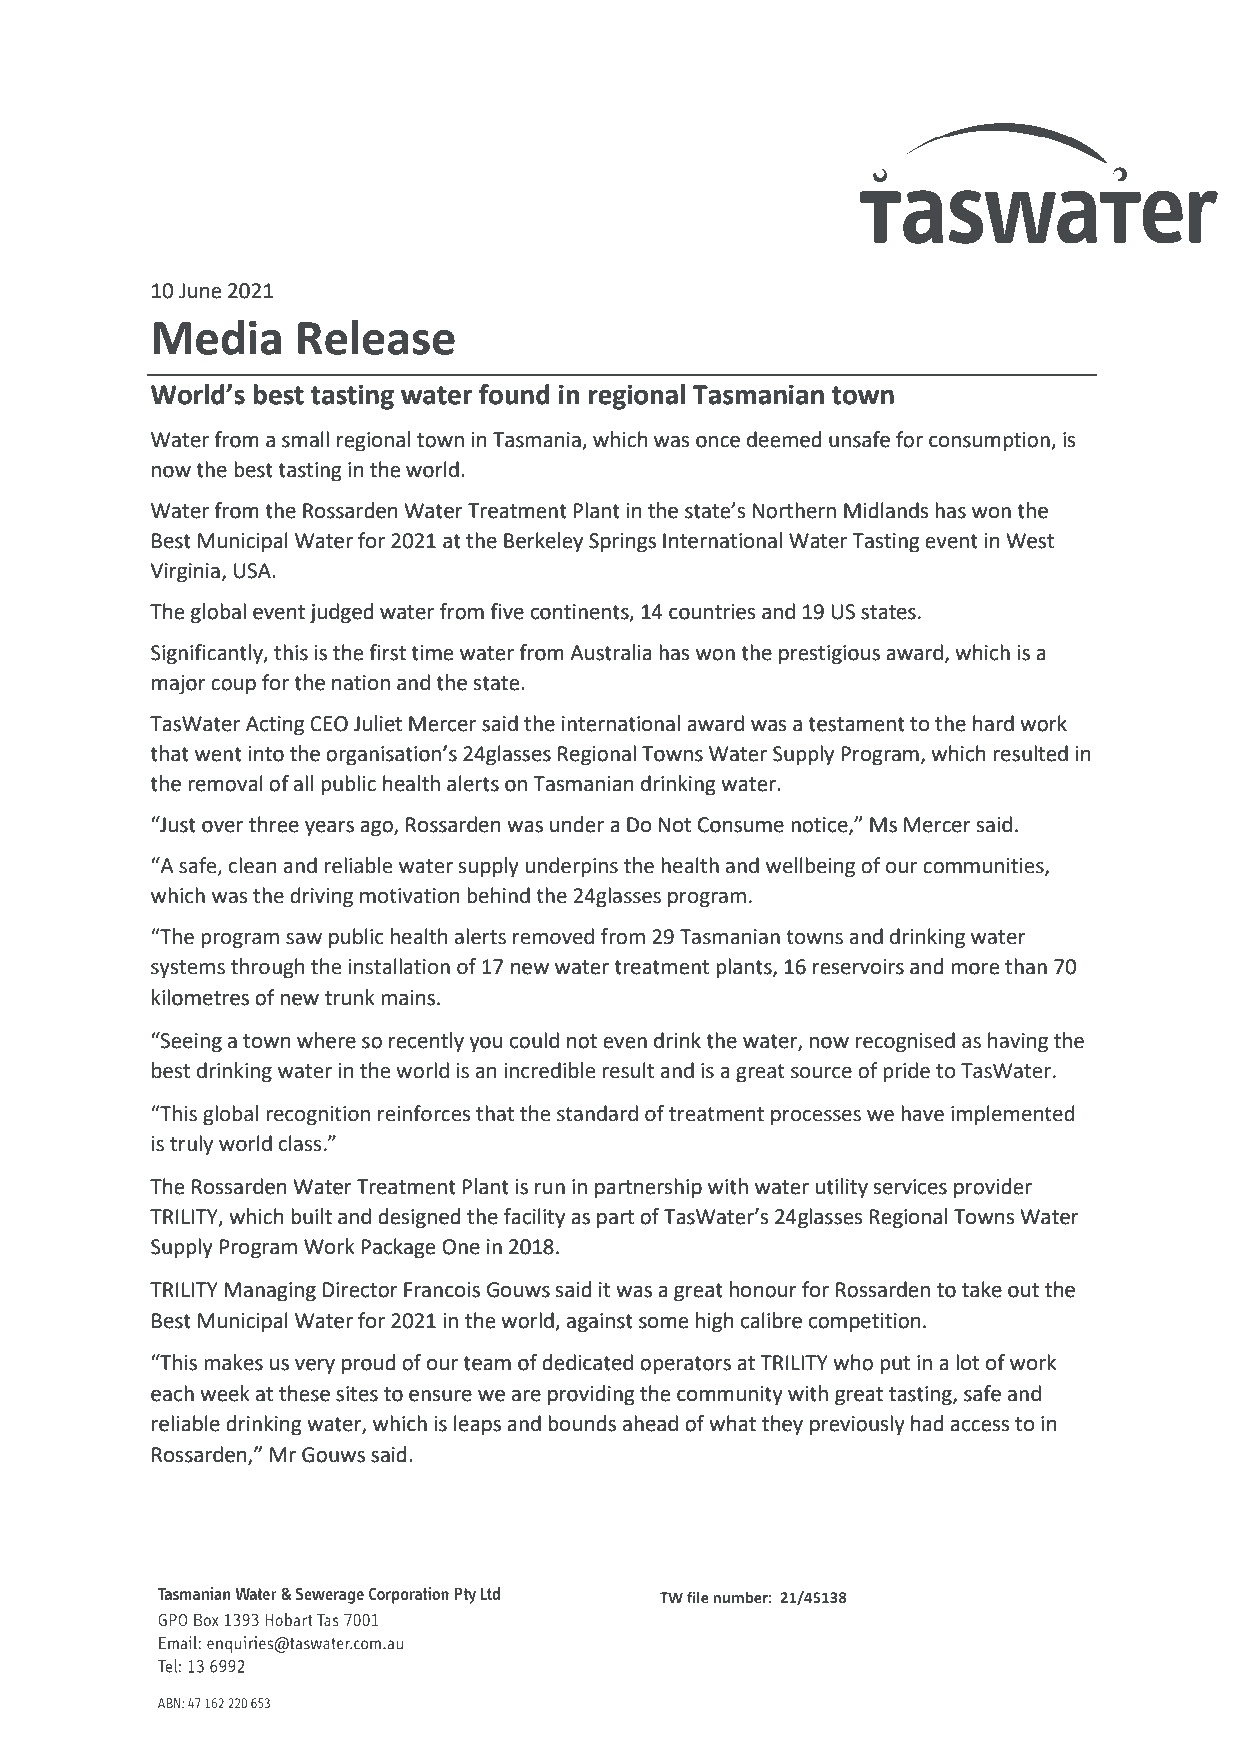  What do you see at coordinates (217, 337) in the image?
I see `Media` at bounding box center [217, 337].
